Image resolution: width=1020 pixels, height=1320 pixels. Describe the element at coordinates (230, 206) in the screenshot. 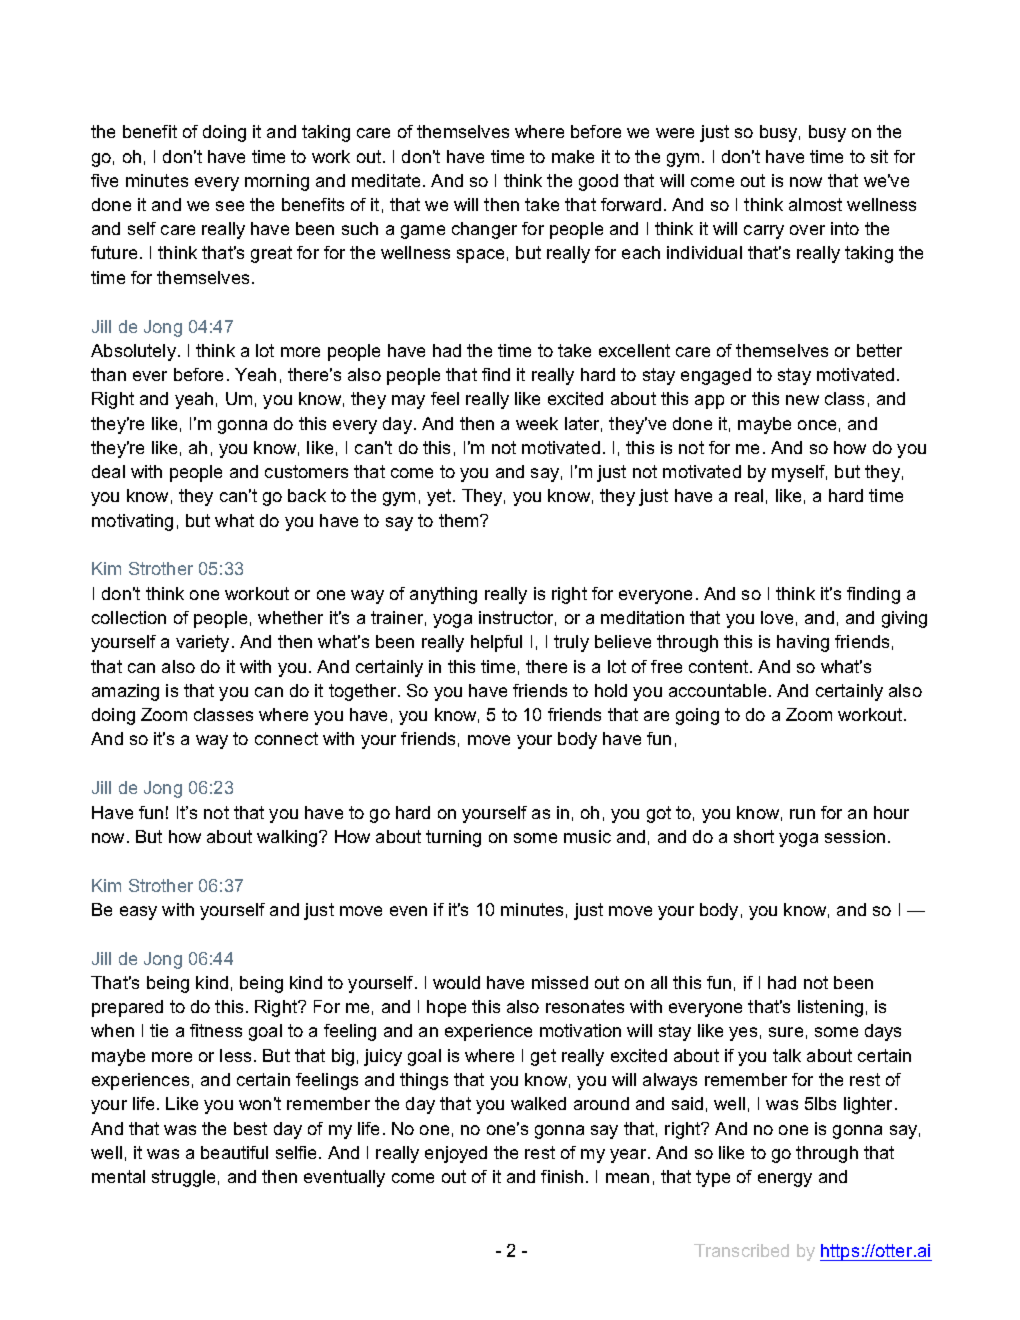

I see `see` at that location.
